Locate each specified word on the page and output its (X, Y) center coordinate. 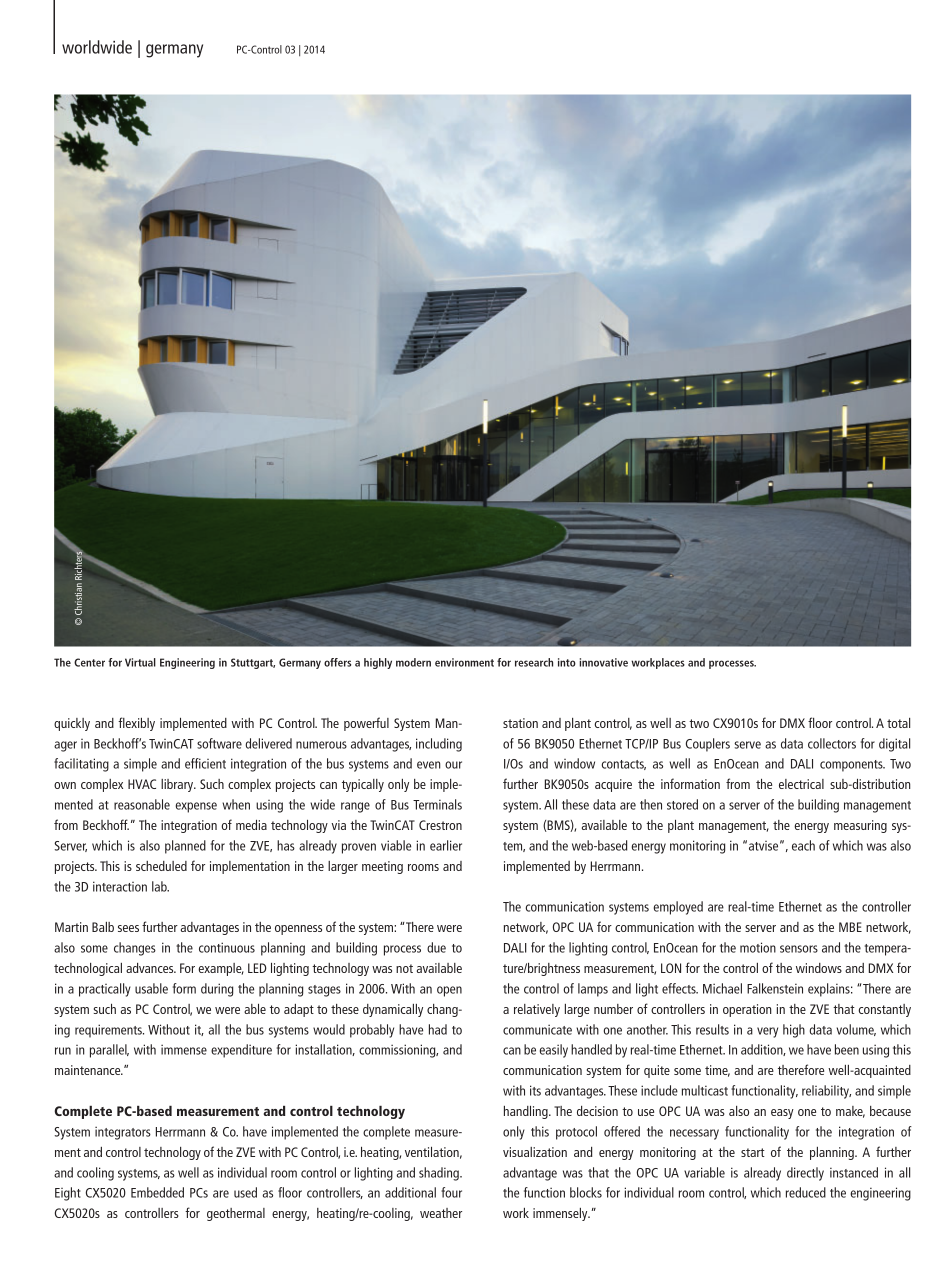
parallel (109, 1051)
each (803, 845)
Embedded (157, 1192)
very (767, 1032)
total (898, 723)
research (534, 662)
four (451, 1192)
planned (185, 847)
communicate (537, 1029)
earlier (446, 845)
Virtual (140, 662)
